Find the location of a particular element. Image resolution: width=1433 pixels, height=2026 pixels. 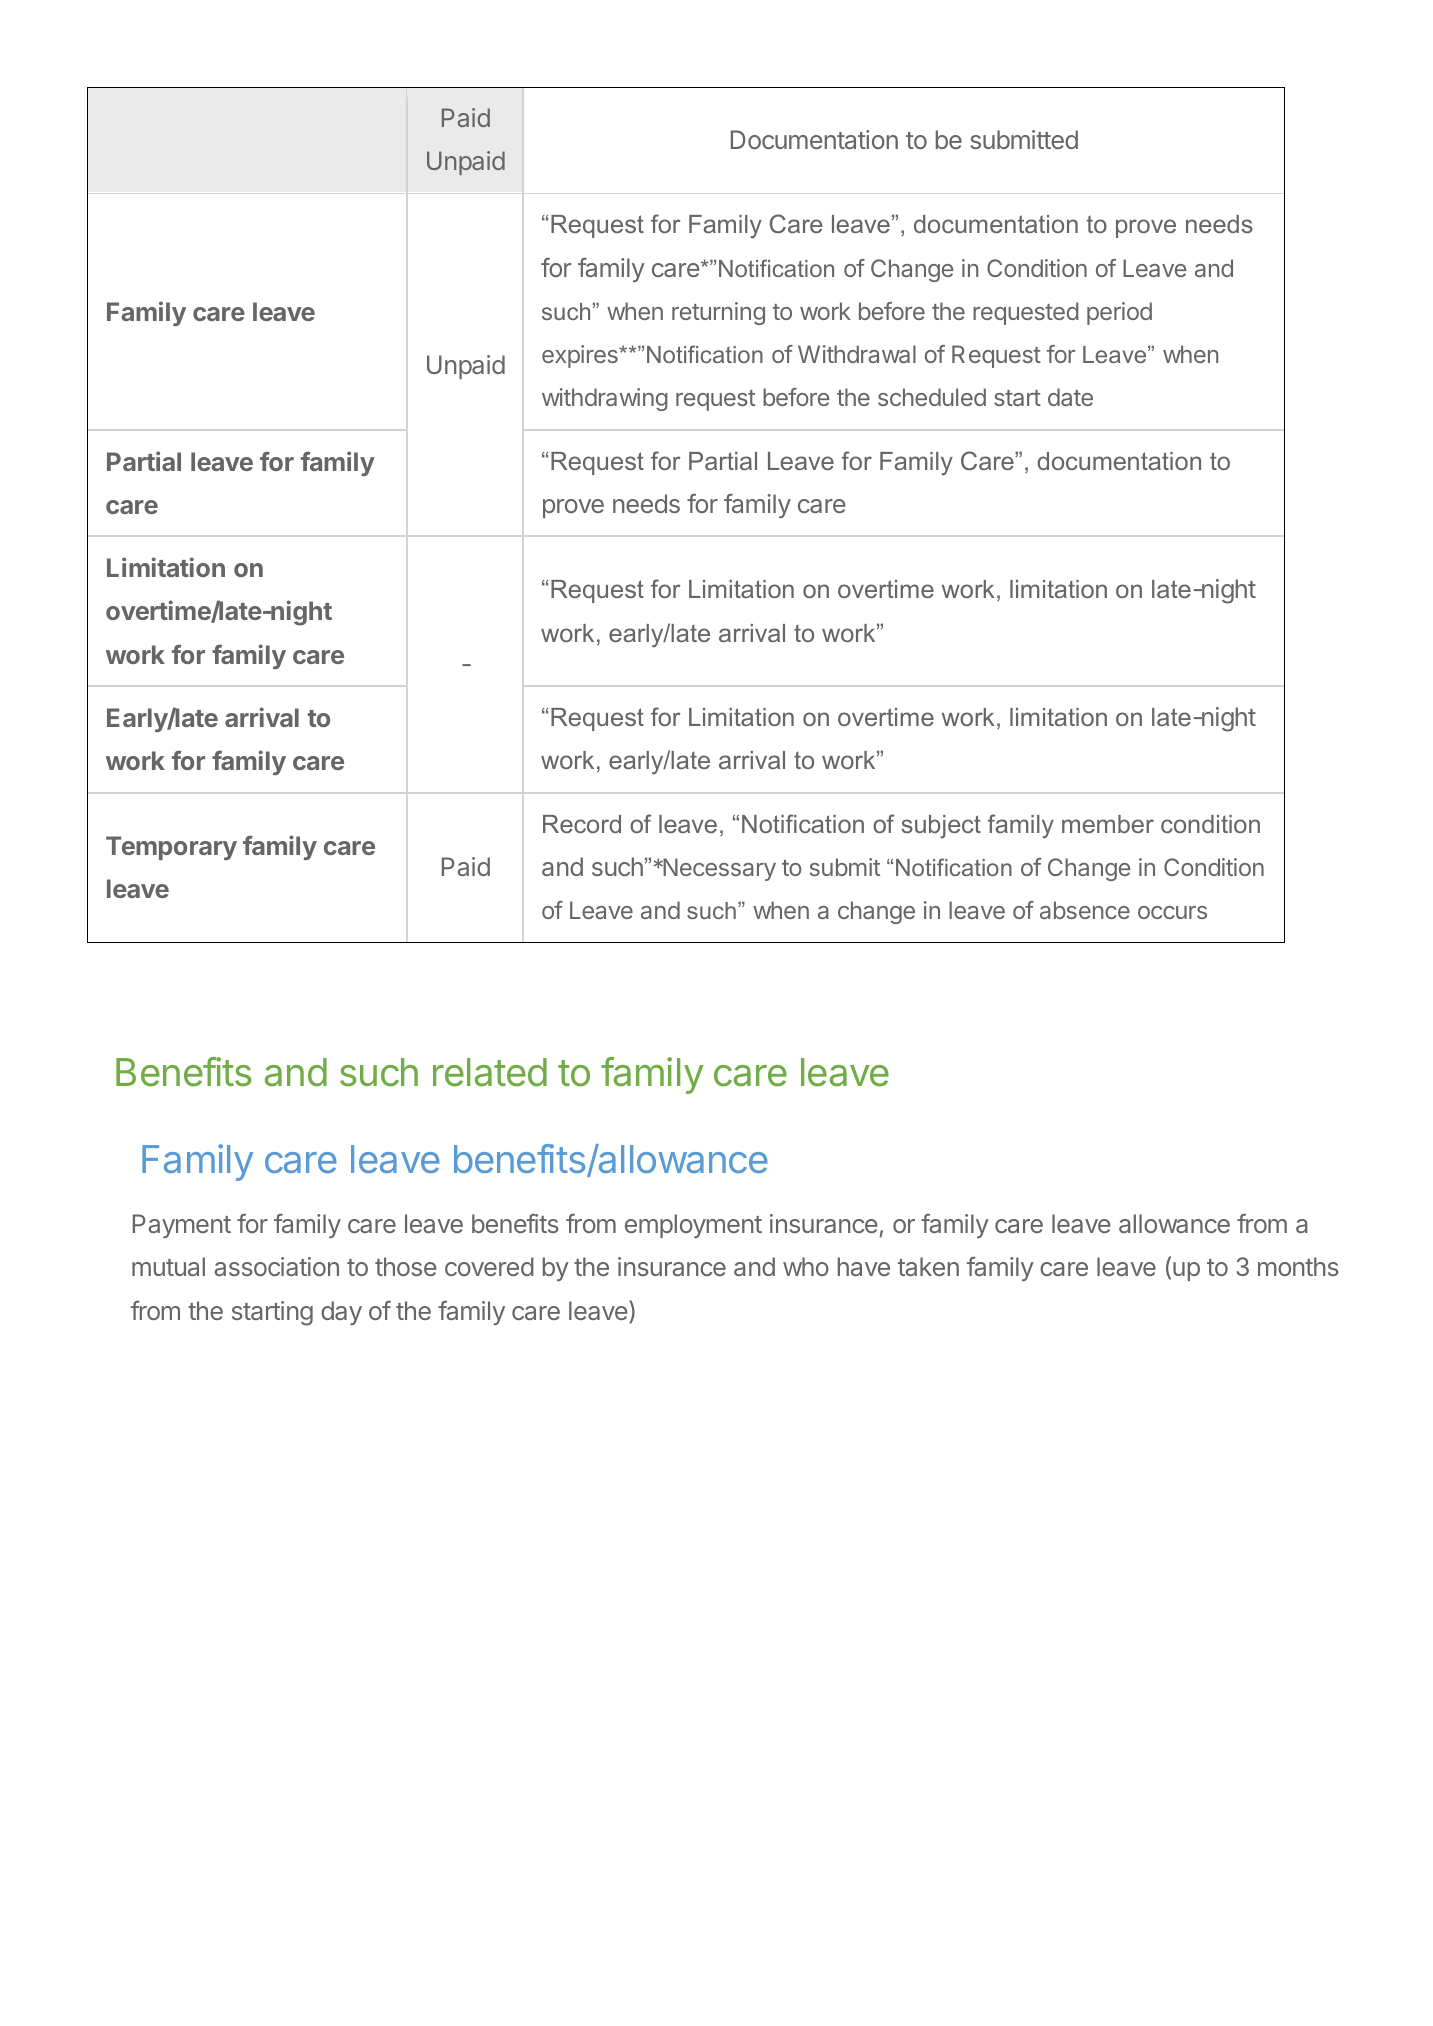

Record is located at coordinates (582, 824).
